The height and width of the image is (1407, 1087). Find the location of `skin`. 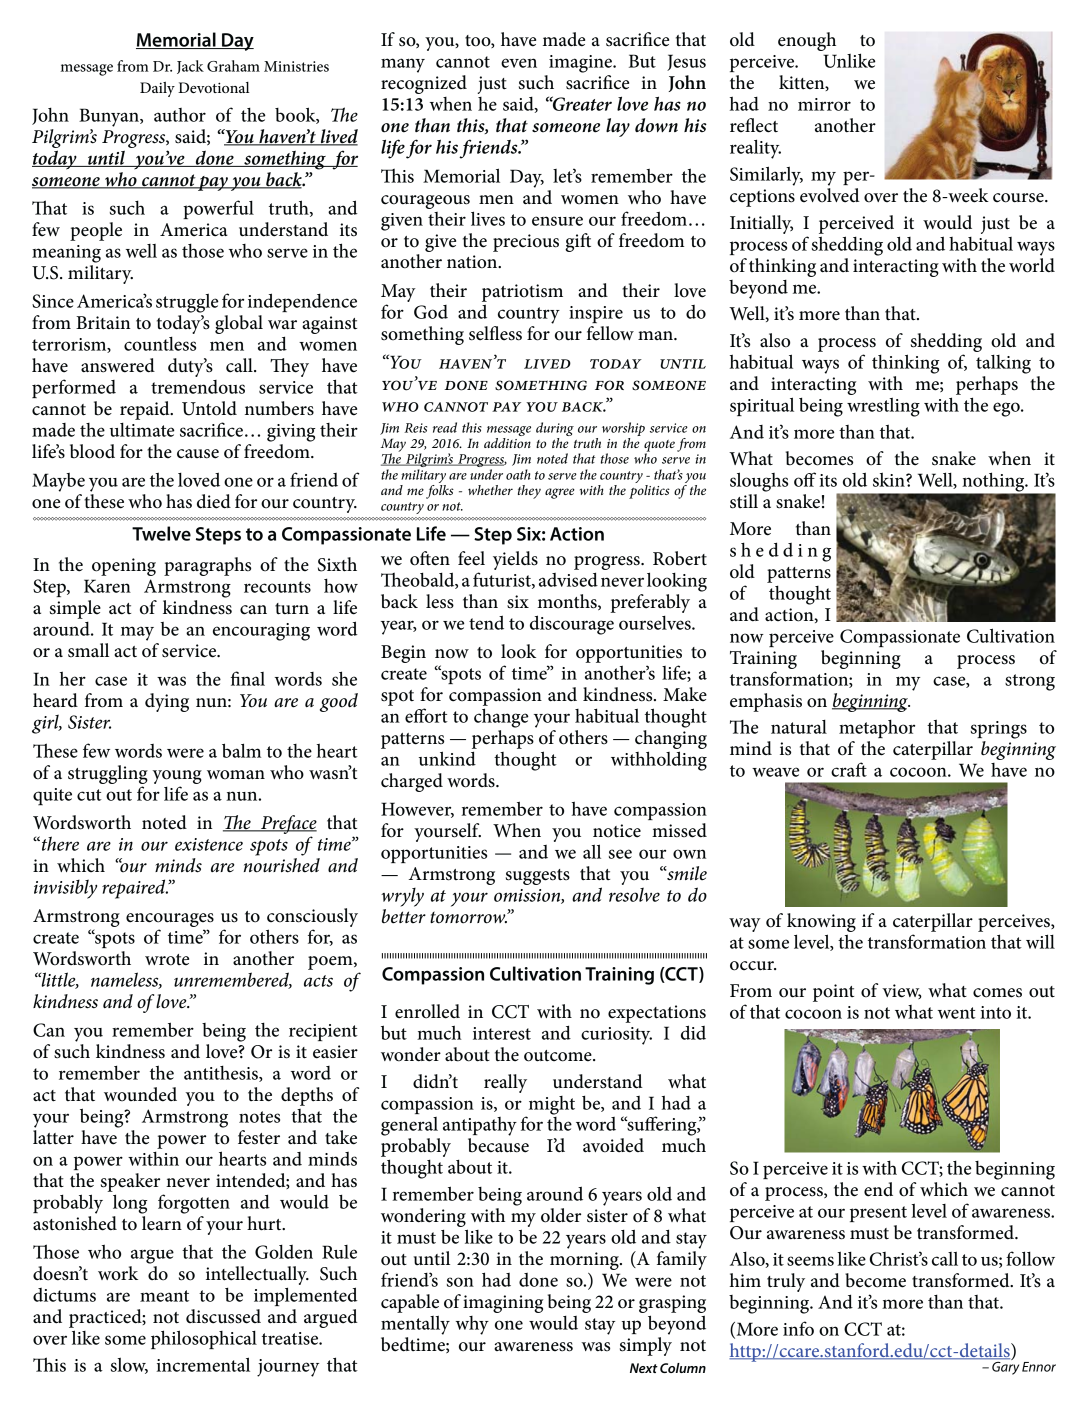

skin is located at coordinates (890, 479).
